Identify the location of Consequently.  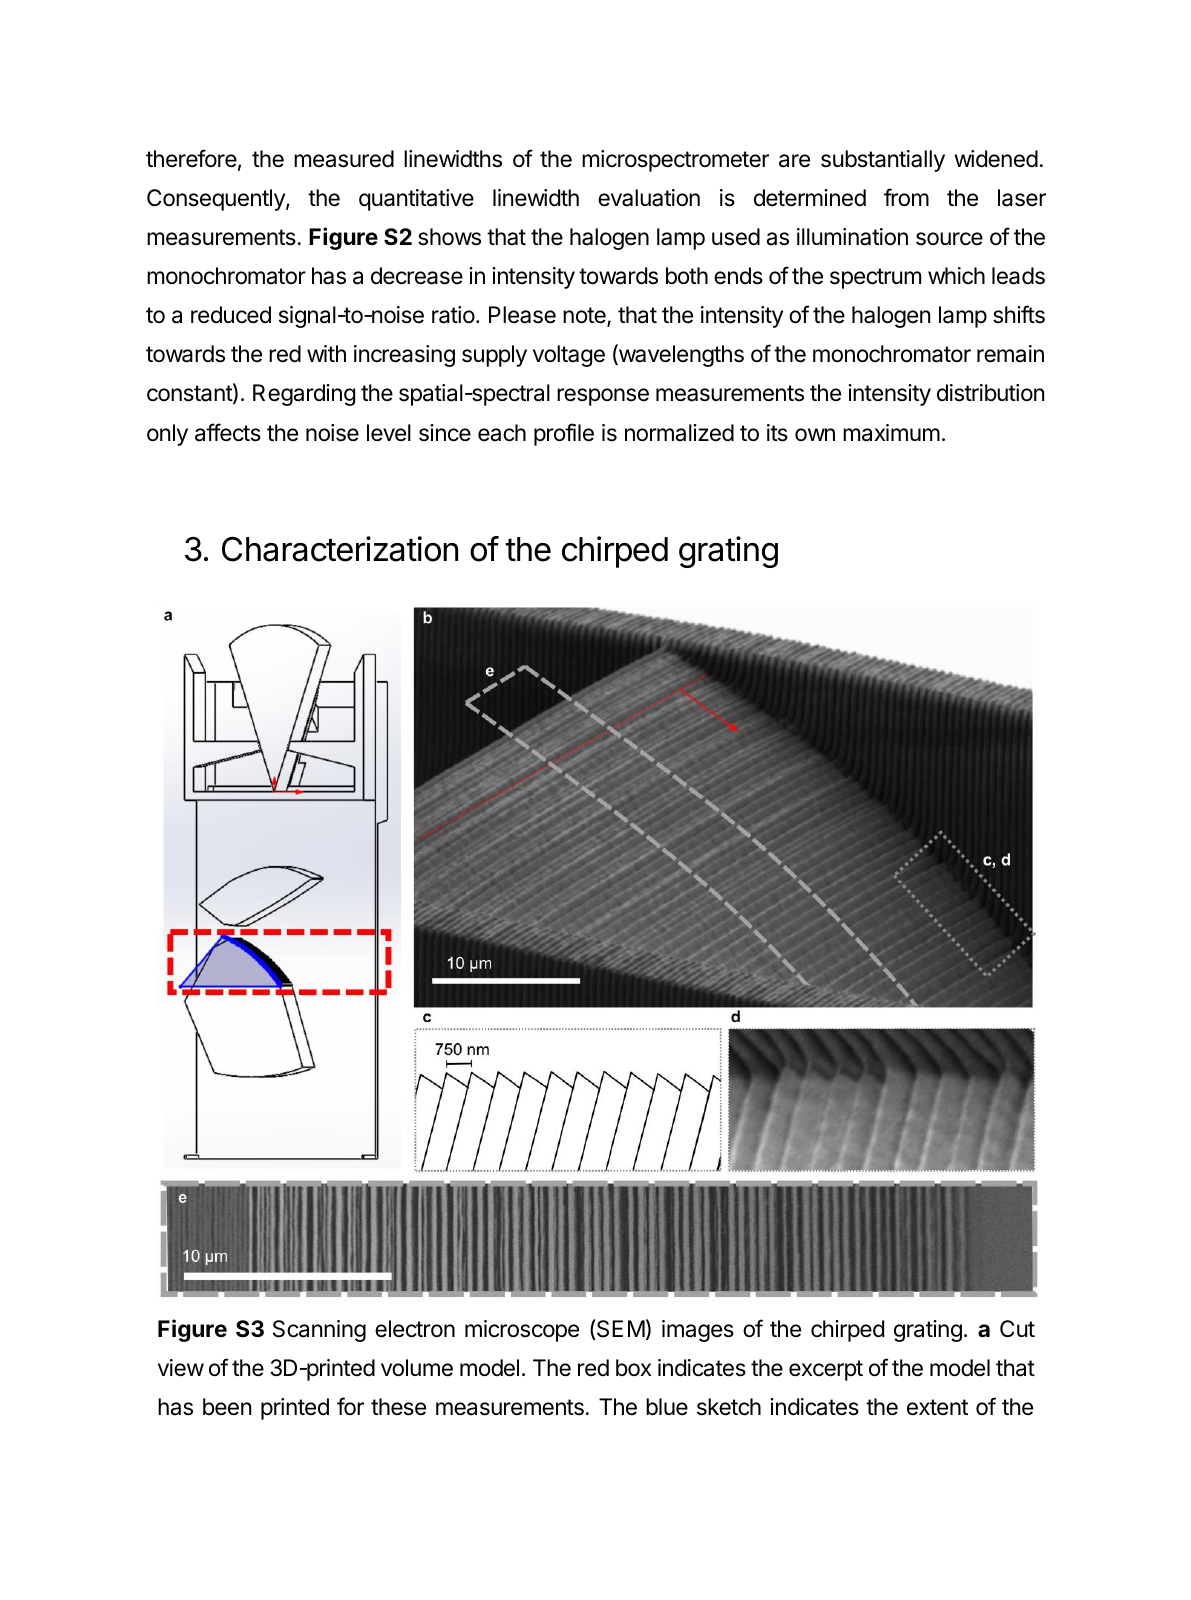
(217, 200).
